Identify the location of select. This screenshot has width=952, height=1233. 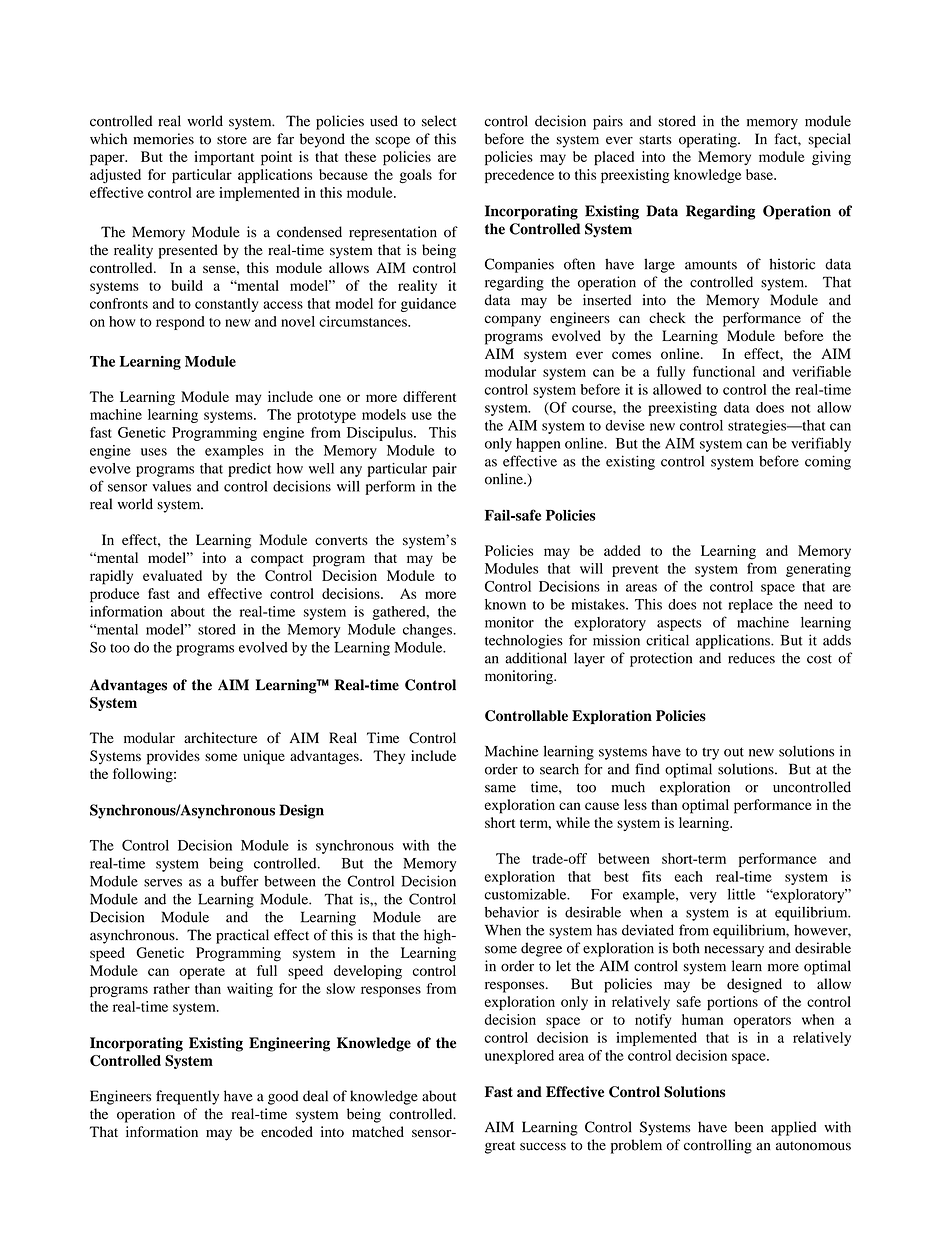
(439, 121).
